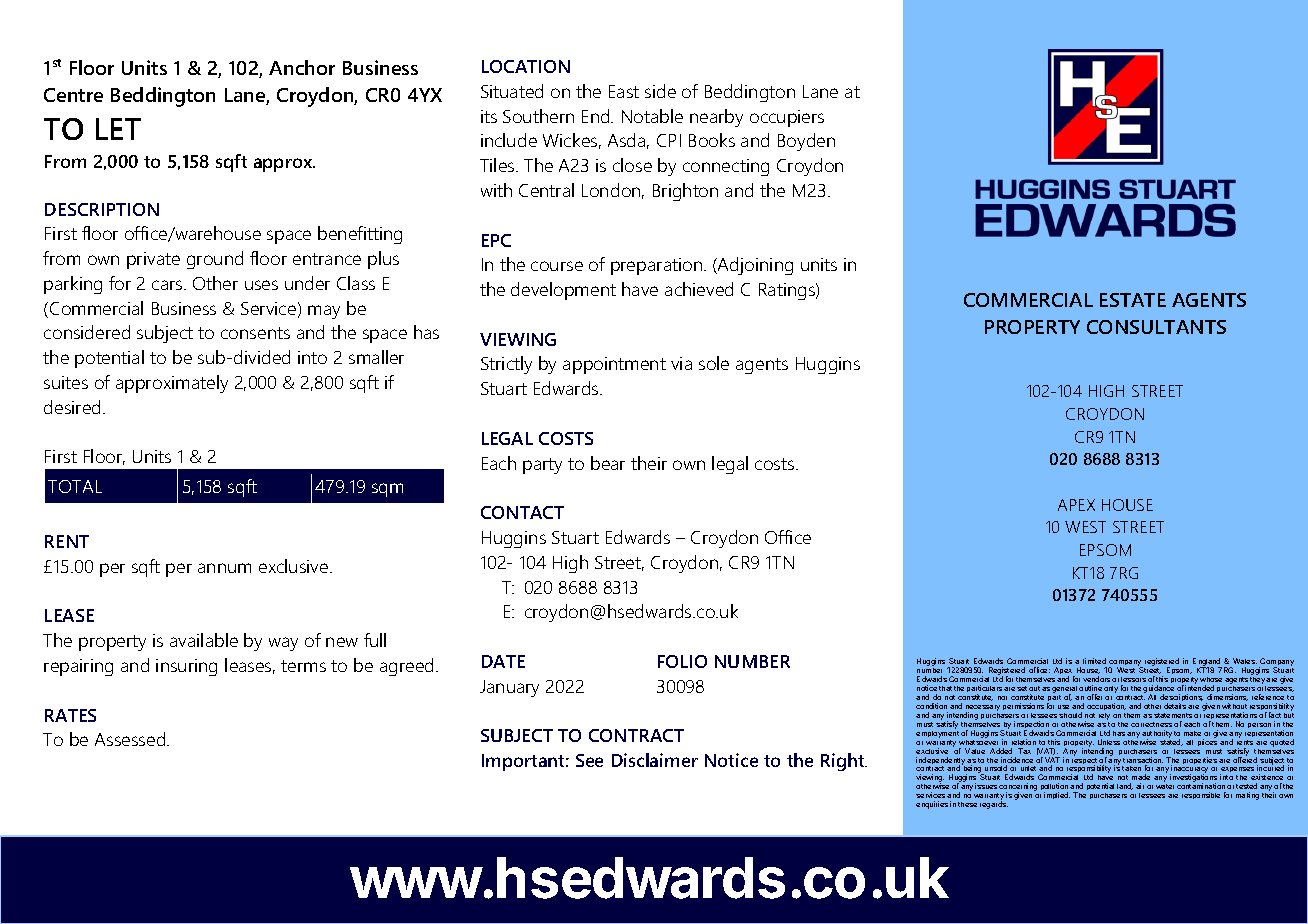 The height and width of the image is (924, 1308). Describe the element at coordinates (215, 260) in the image. I see `ground` at that location.
